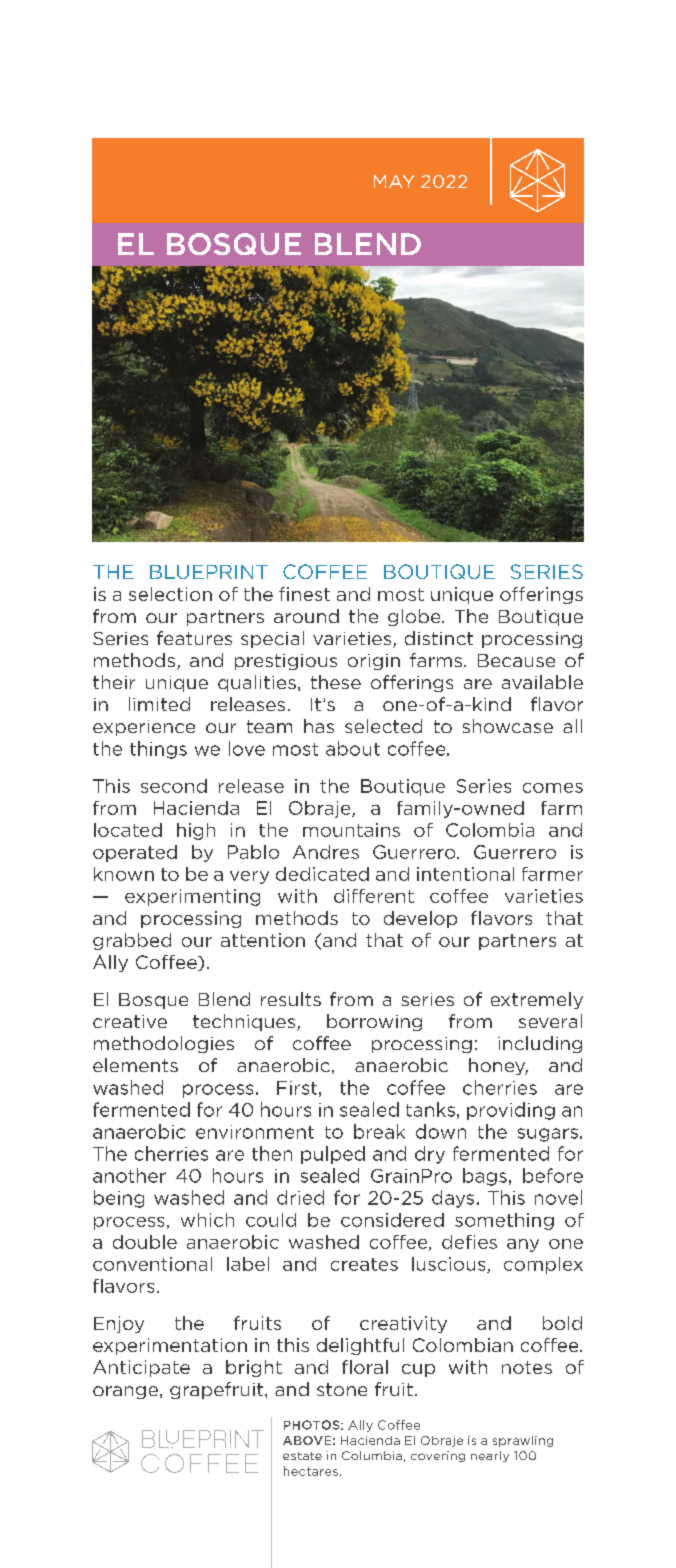  What do you see at coordinates (304, 594) in the page?
I see `finest` at bounding box center [304, 594].
